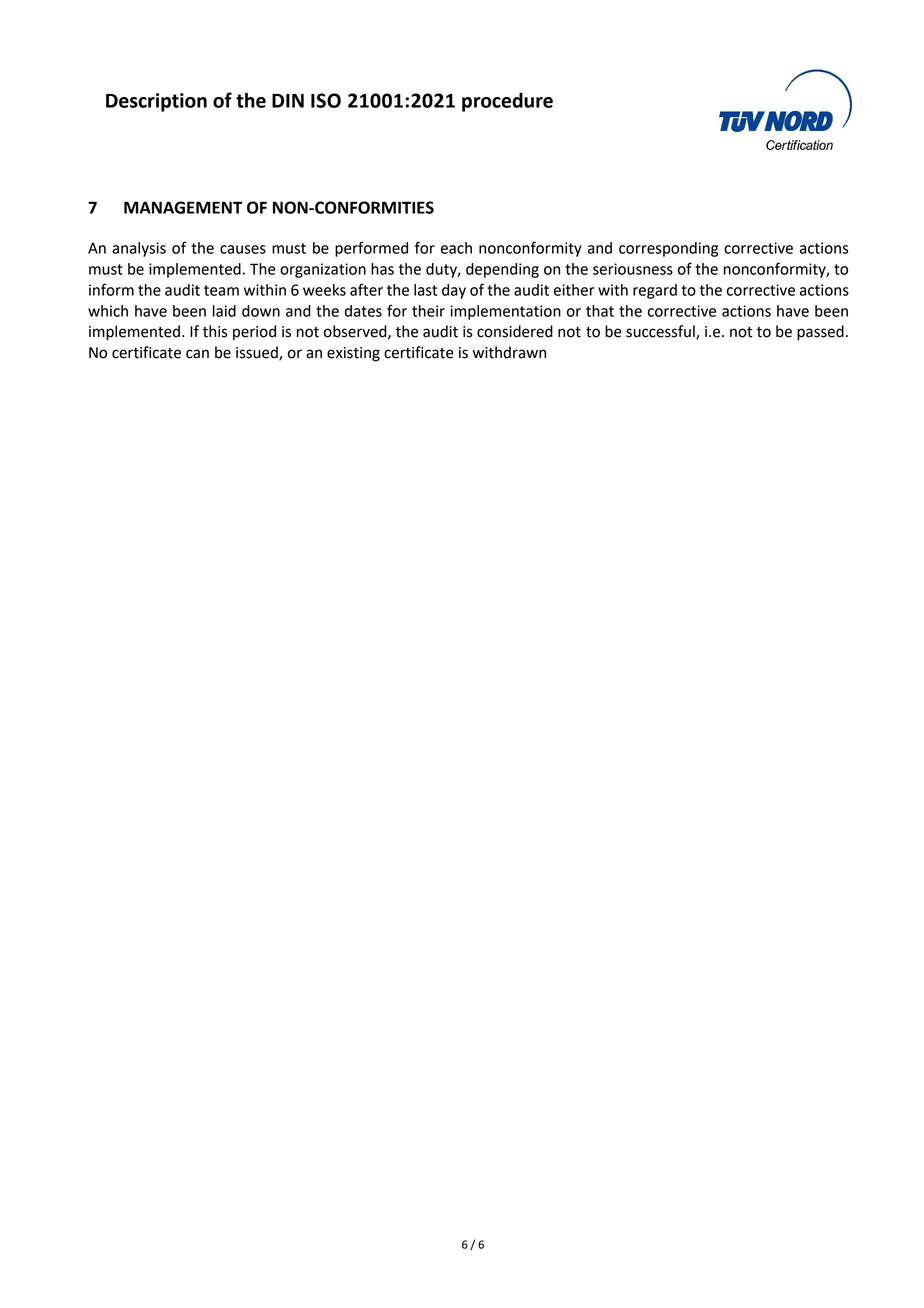 Image resolution: width=924 pixels, height=1308 pixels. Describe the element at coordinates (197, 354) in the image. I see `can` at that location.
